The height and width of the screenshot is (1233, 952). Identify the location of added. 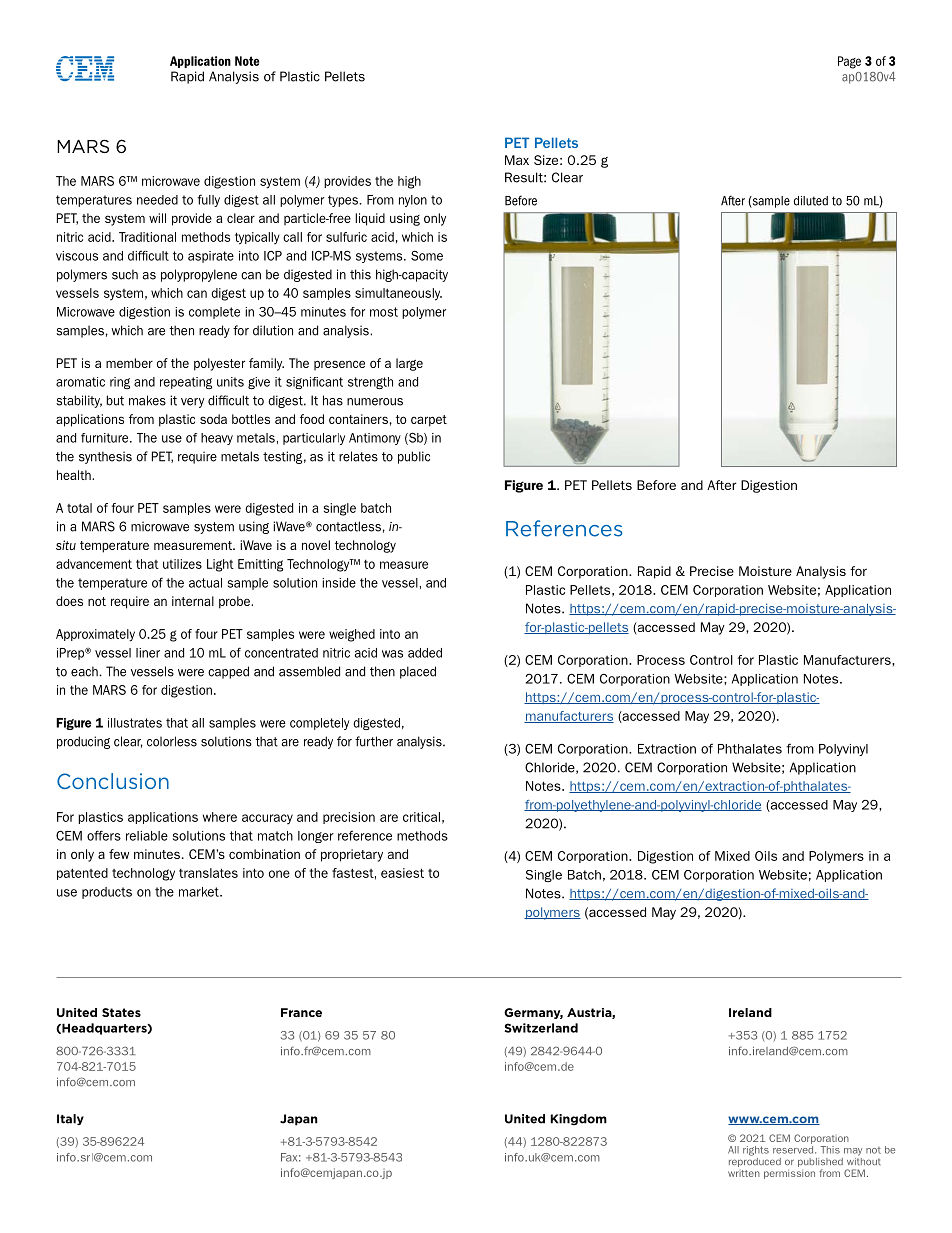
(425, 653).
